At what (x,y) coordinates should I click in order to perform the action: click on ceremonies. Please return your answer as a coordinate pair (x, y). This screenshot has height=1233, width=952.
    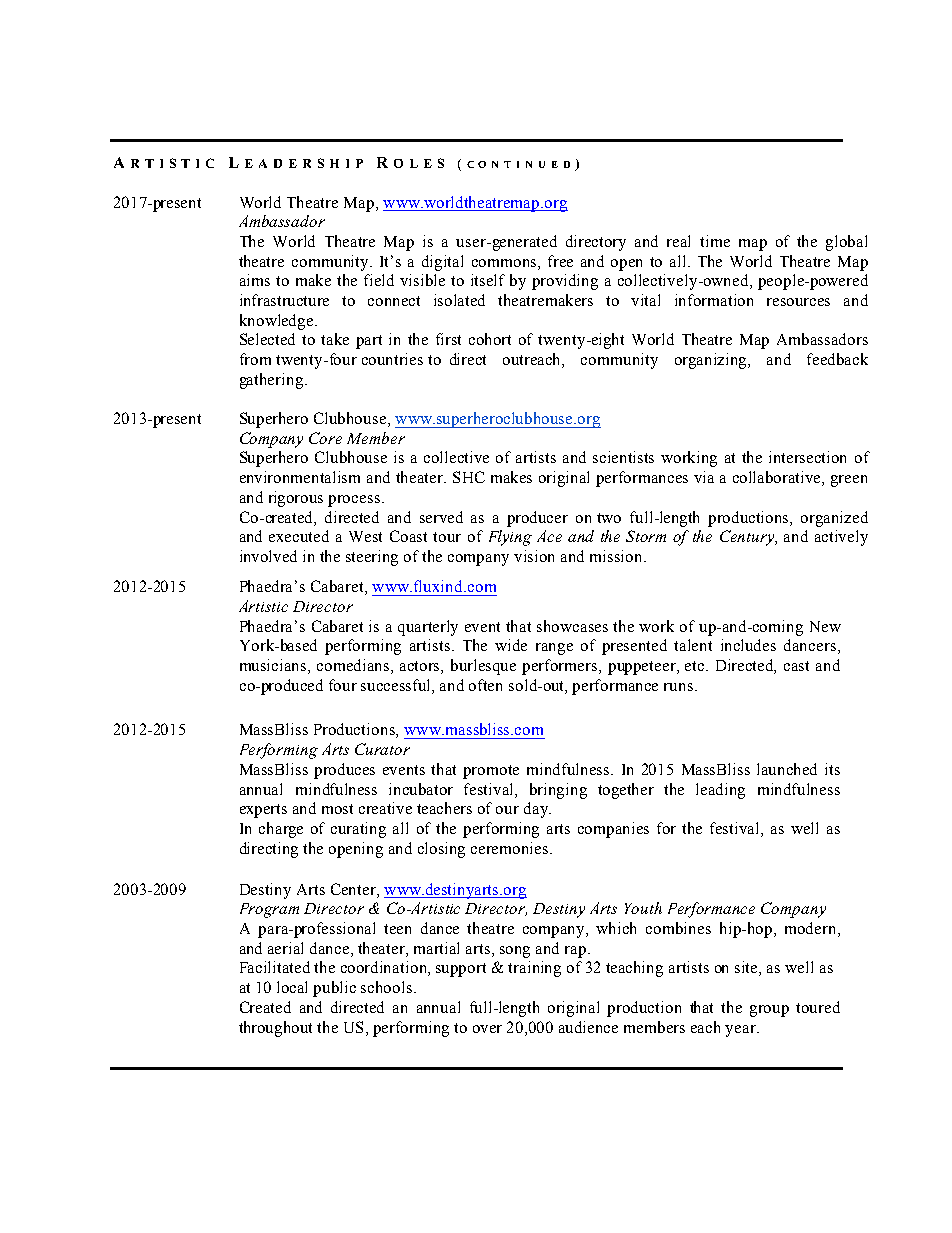
    Looking at the image, I should click on (511, 848).
